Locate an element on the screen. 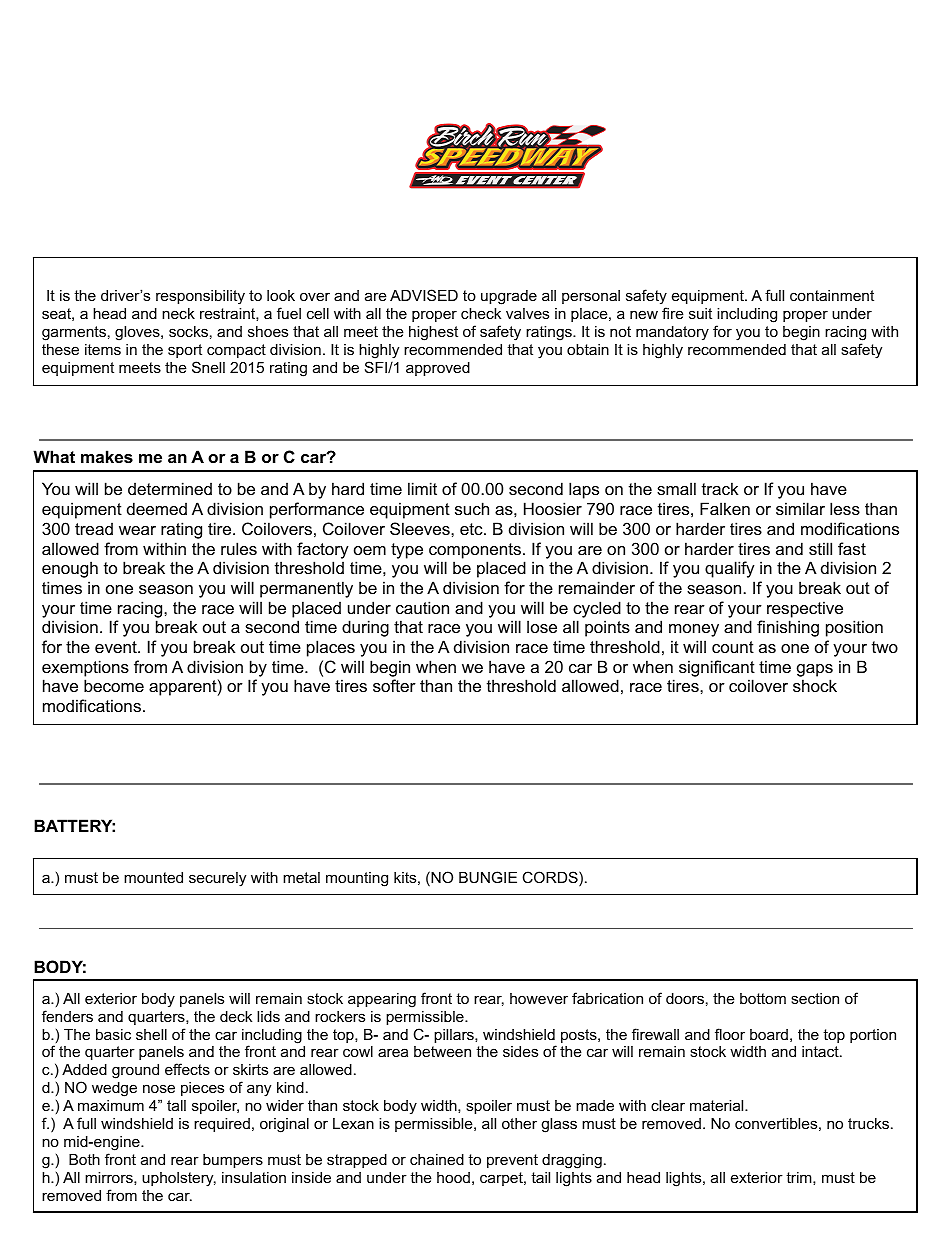  bottom is located at coordinates (763, 998).
